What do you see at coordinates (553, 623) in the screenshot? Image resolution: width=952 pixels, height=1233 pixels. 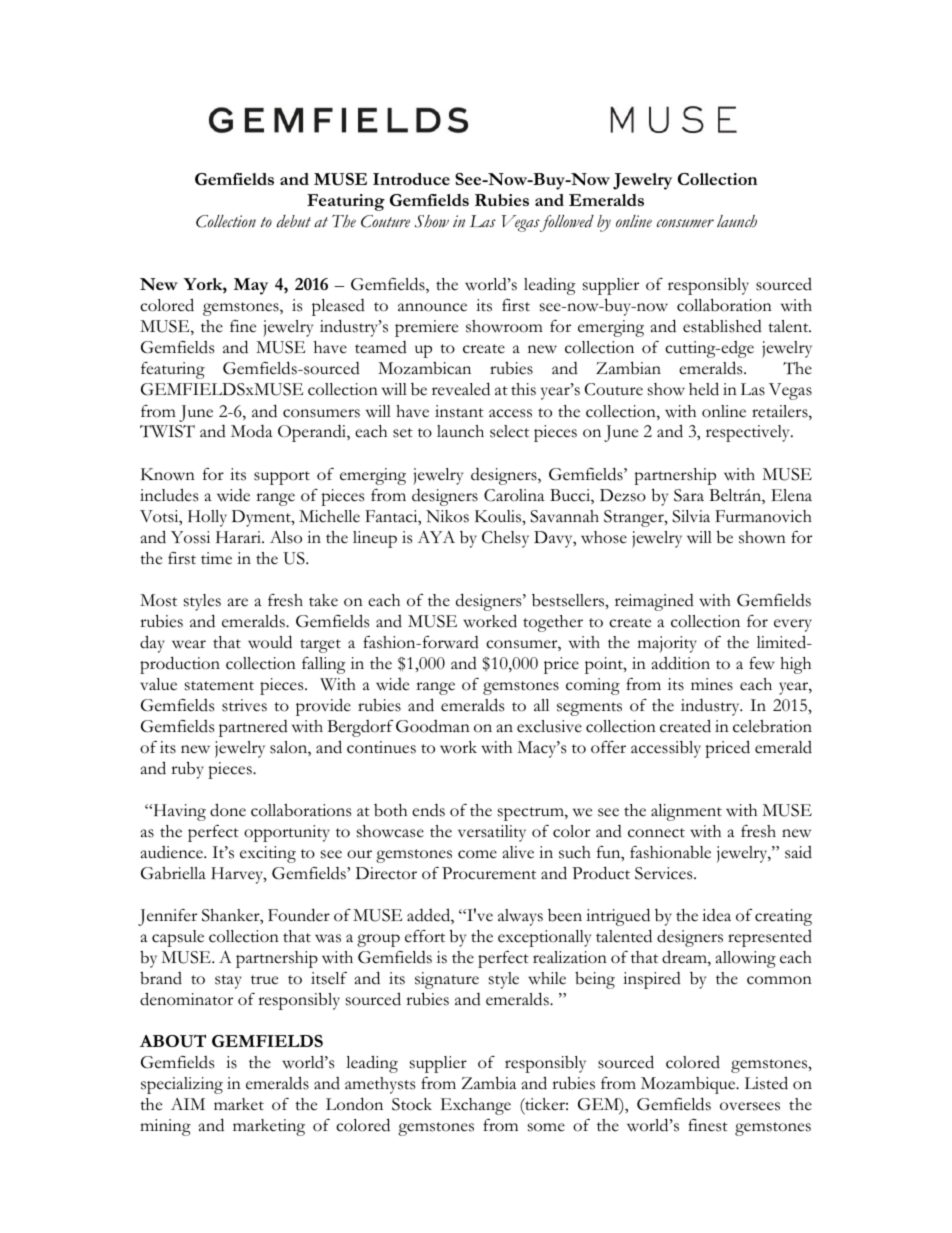 I see `together` at bounding box center [553, 623].
